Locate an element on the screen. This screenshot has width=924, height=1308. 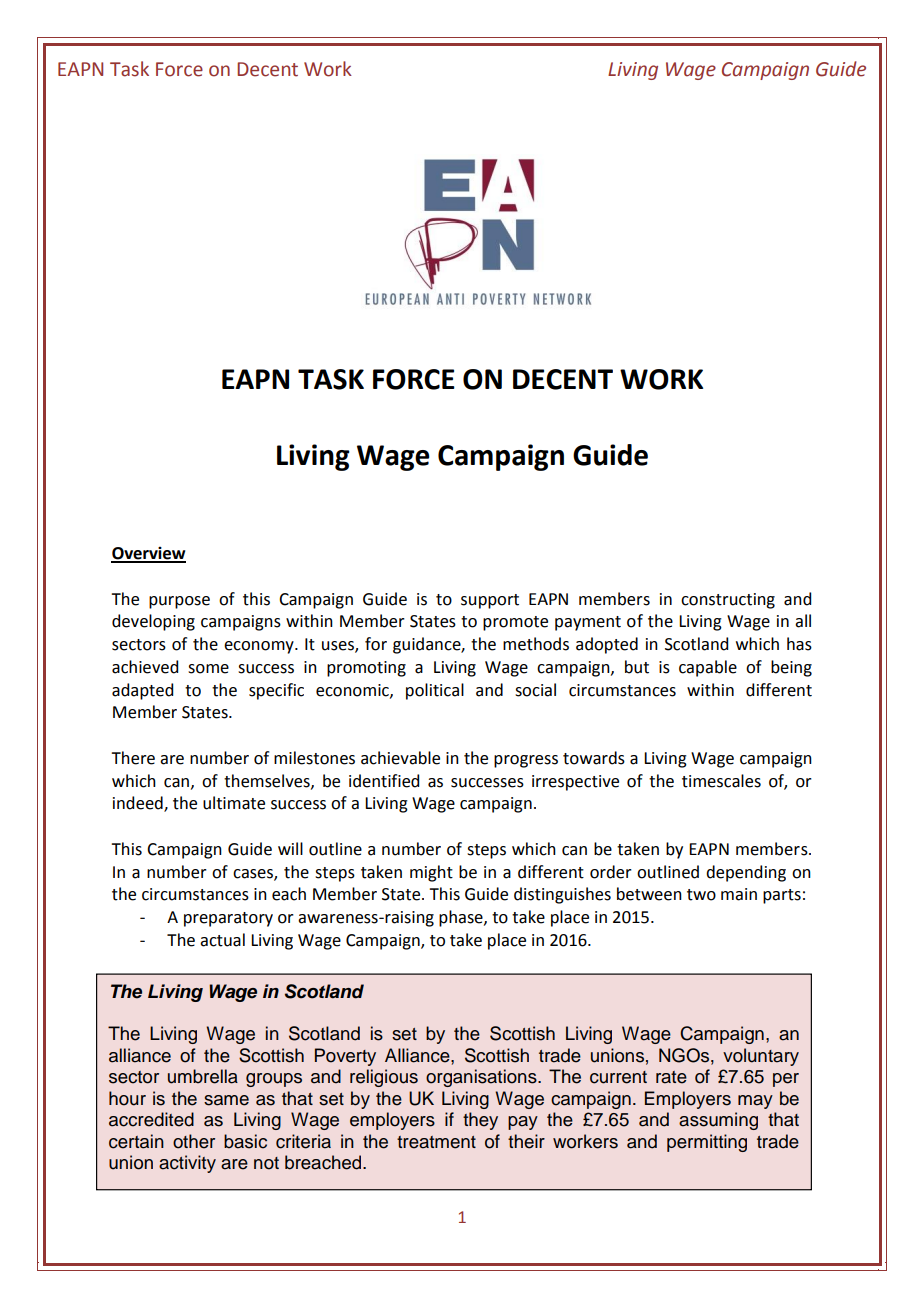
themselves is located at coordinates (268, 781).
